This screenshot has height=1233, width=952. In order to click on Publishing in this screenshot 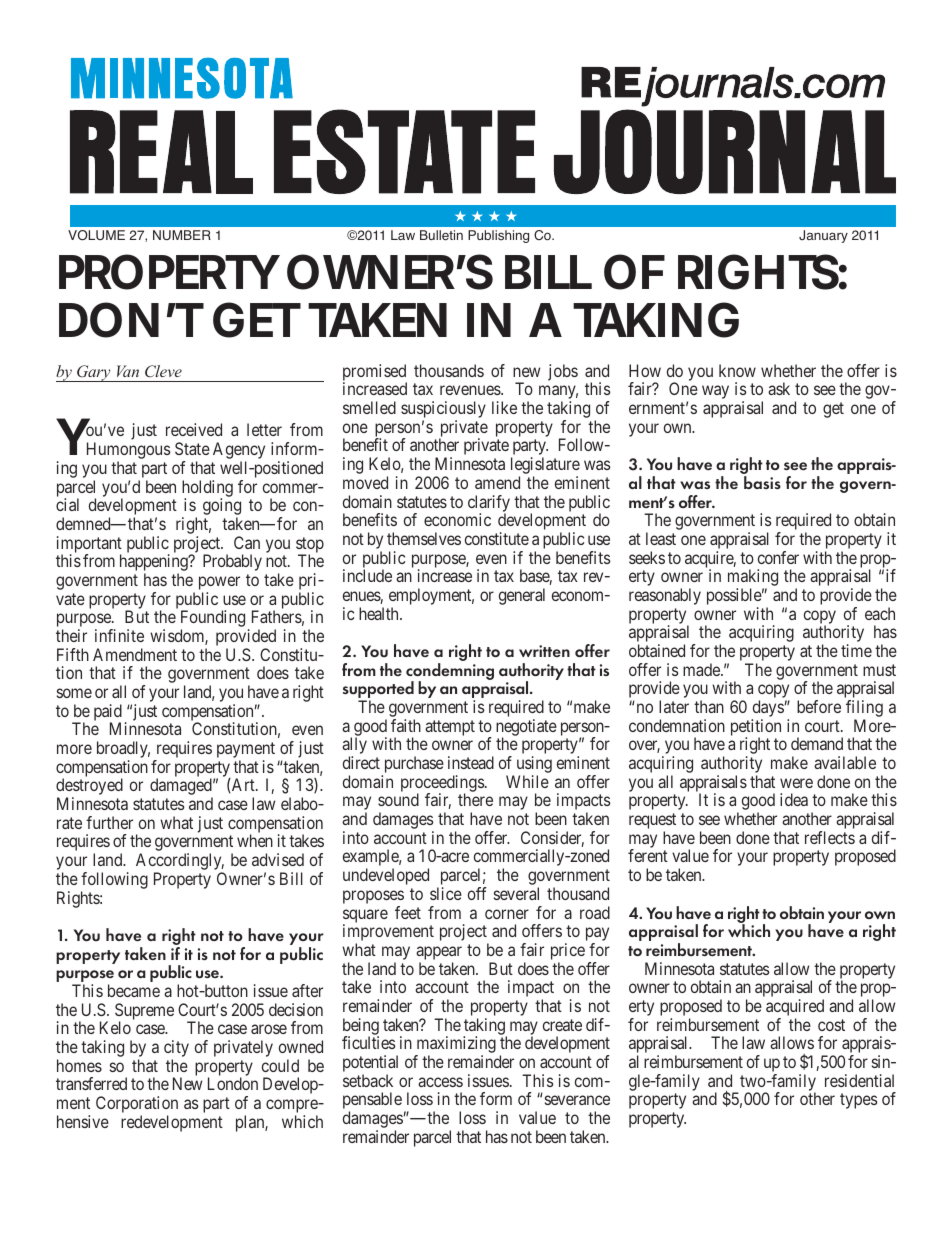, I will do `click(498, 236)`.
